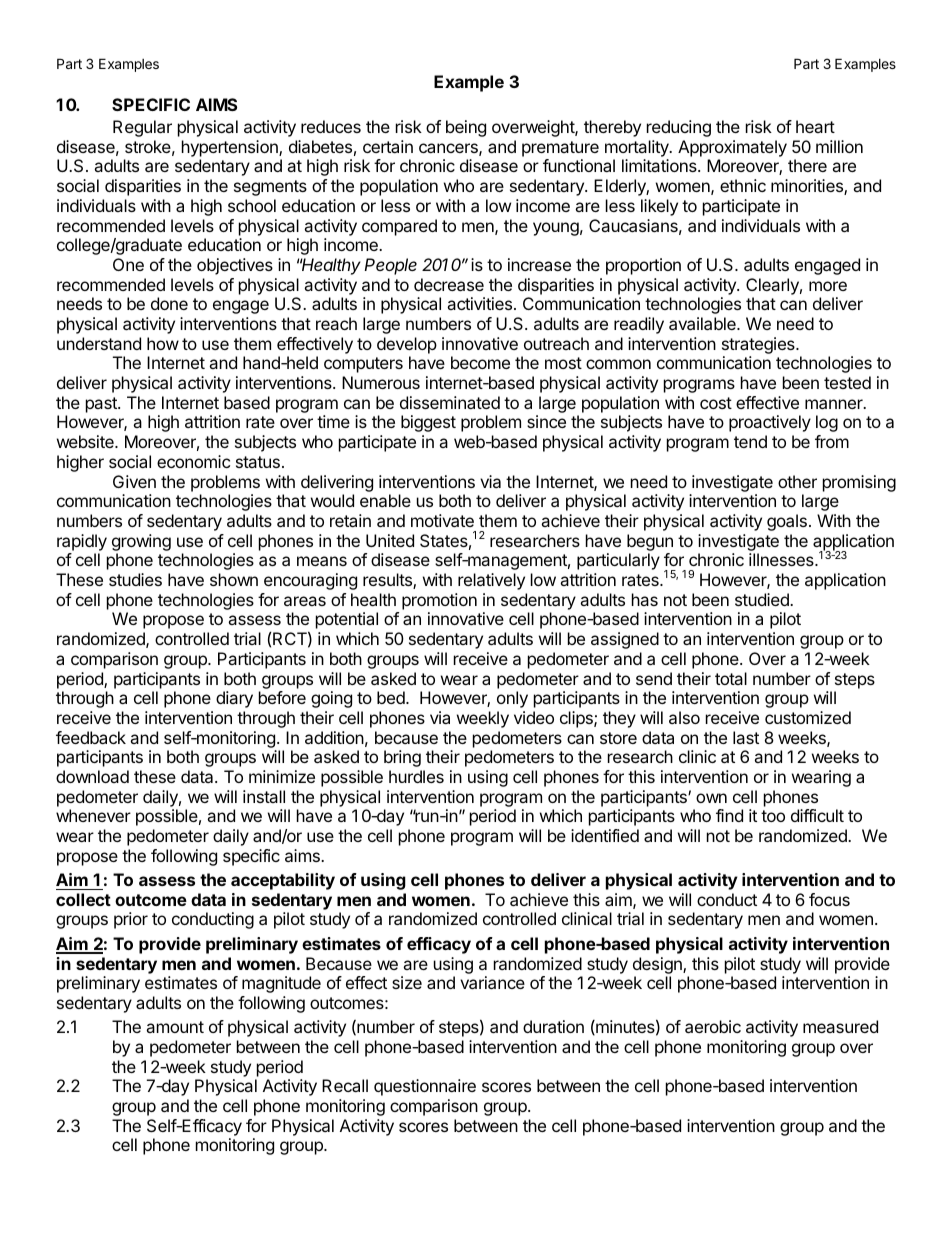 The width and height of the document is (952, 1233). I want to click on Approximately, so click(732, 148).
